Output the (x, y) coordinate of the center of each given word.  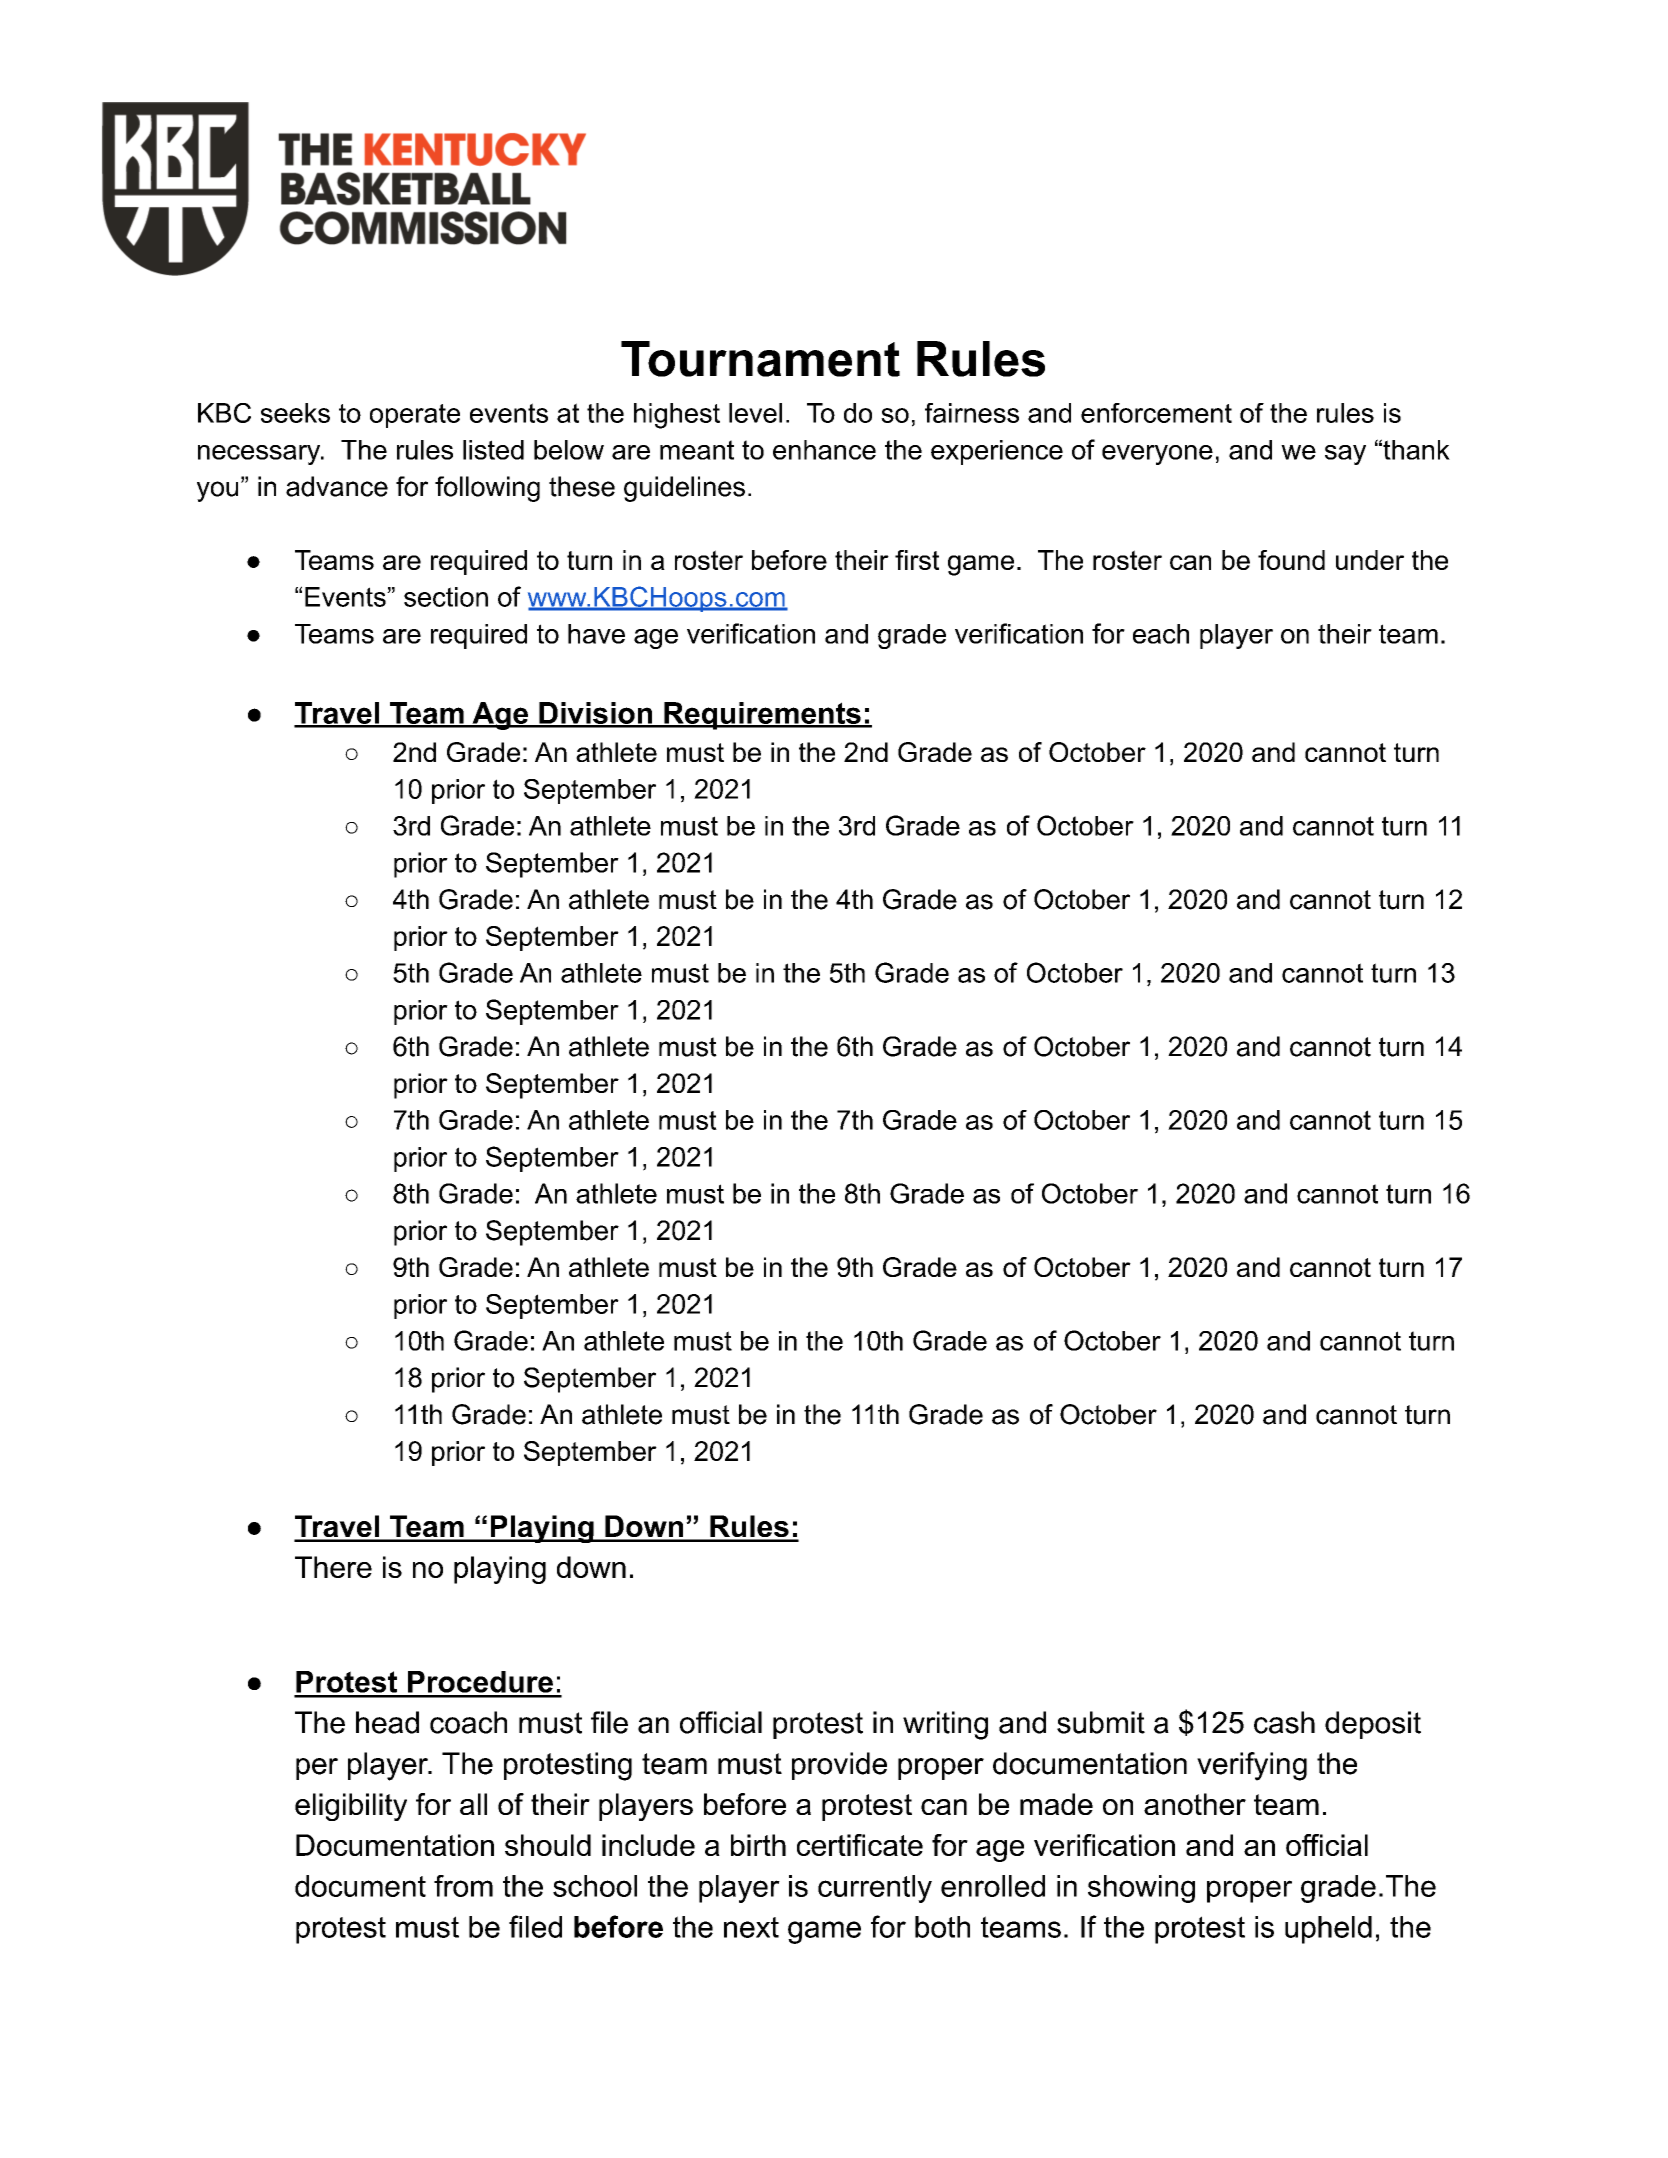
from (463, 1886)
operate (415, 416)
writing (945, 1725)
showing (1141, 1889)
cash (1284, 1722)
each (1161, 634)
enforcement (1156, 413)
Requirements (762, 716)
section (446, 597)
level (755, 413)
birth (758, 1845)
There (333, 1567)
